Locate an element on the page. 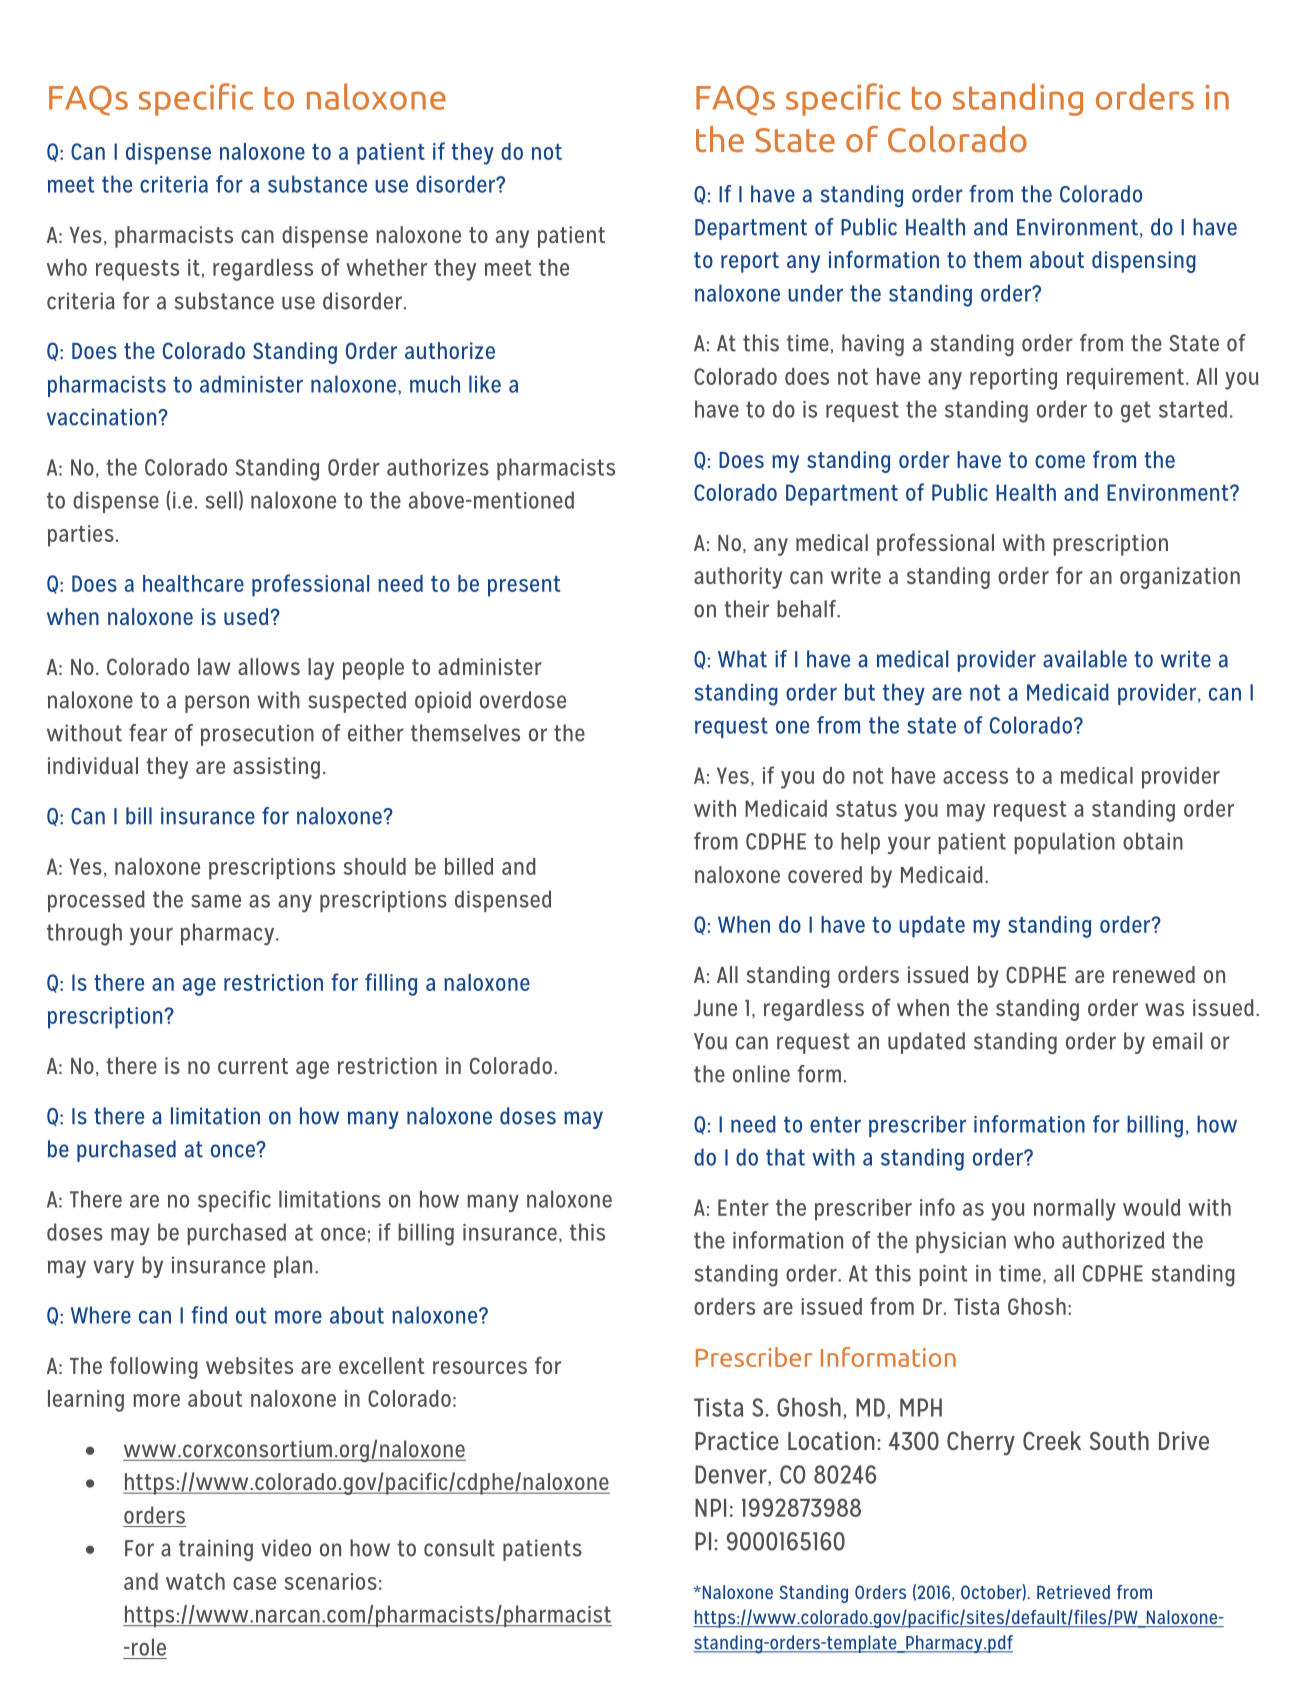 The width and height of the document is (1310, 1695). consult is located at coordinates (459, 1548).
